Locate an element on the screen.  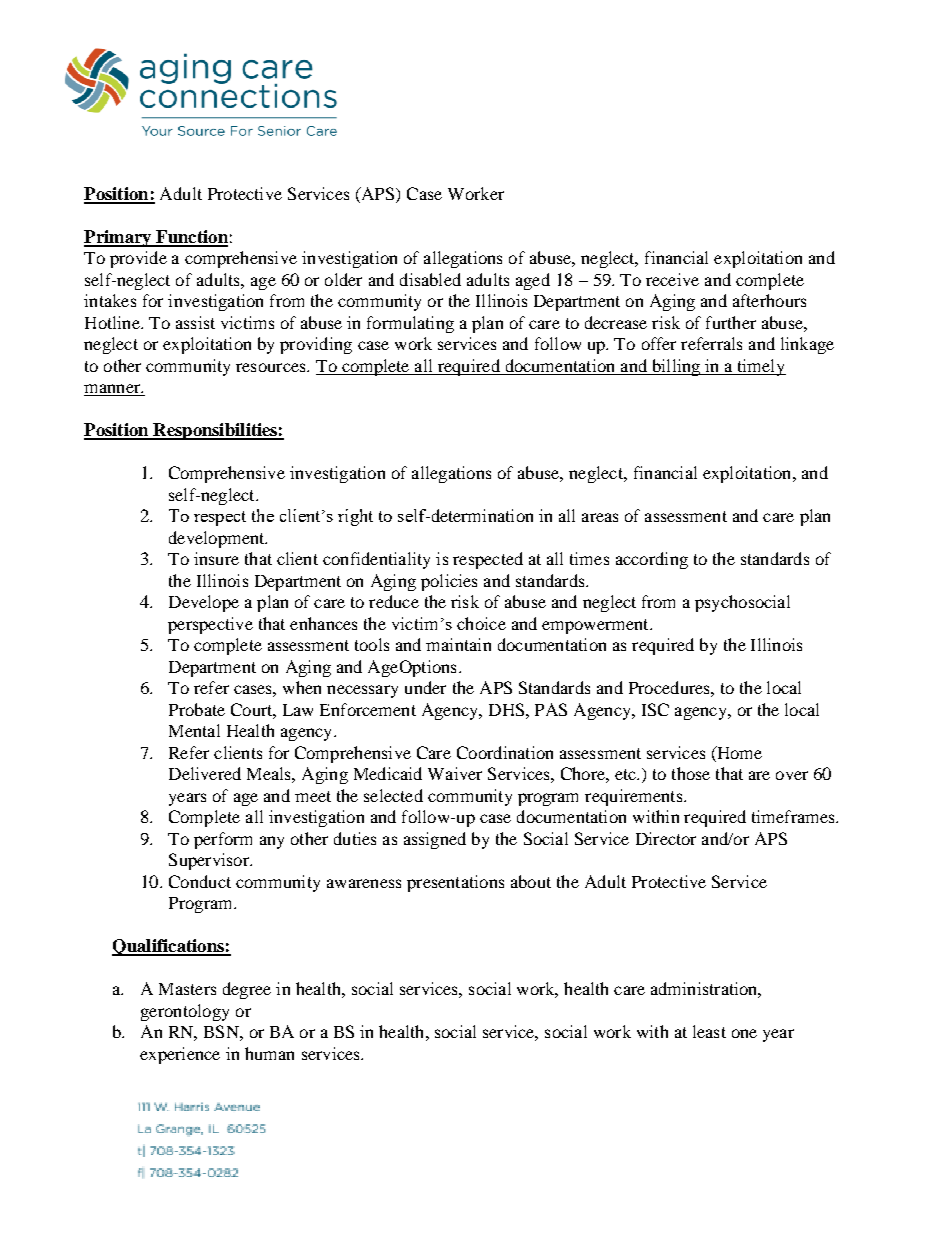
perspective is located at coordinates (210, 625).
